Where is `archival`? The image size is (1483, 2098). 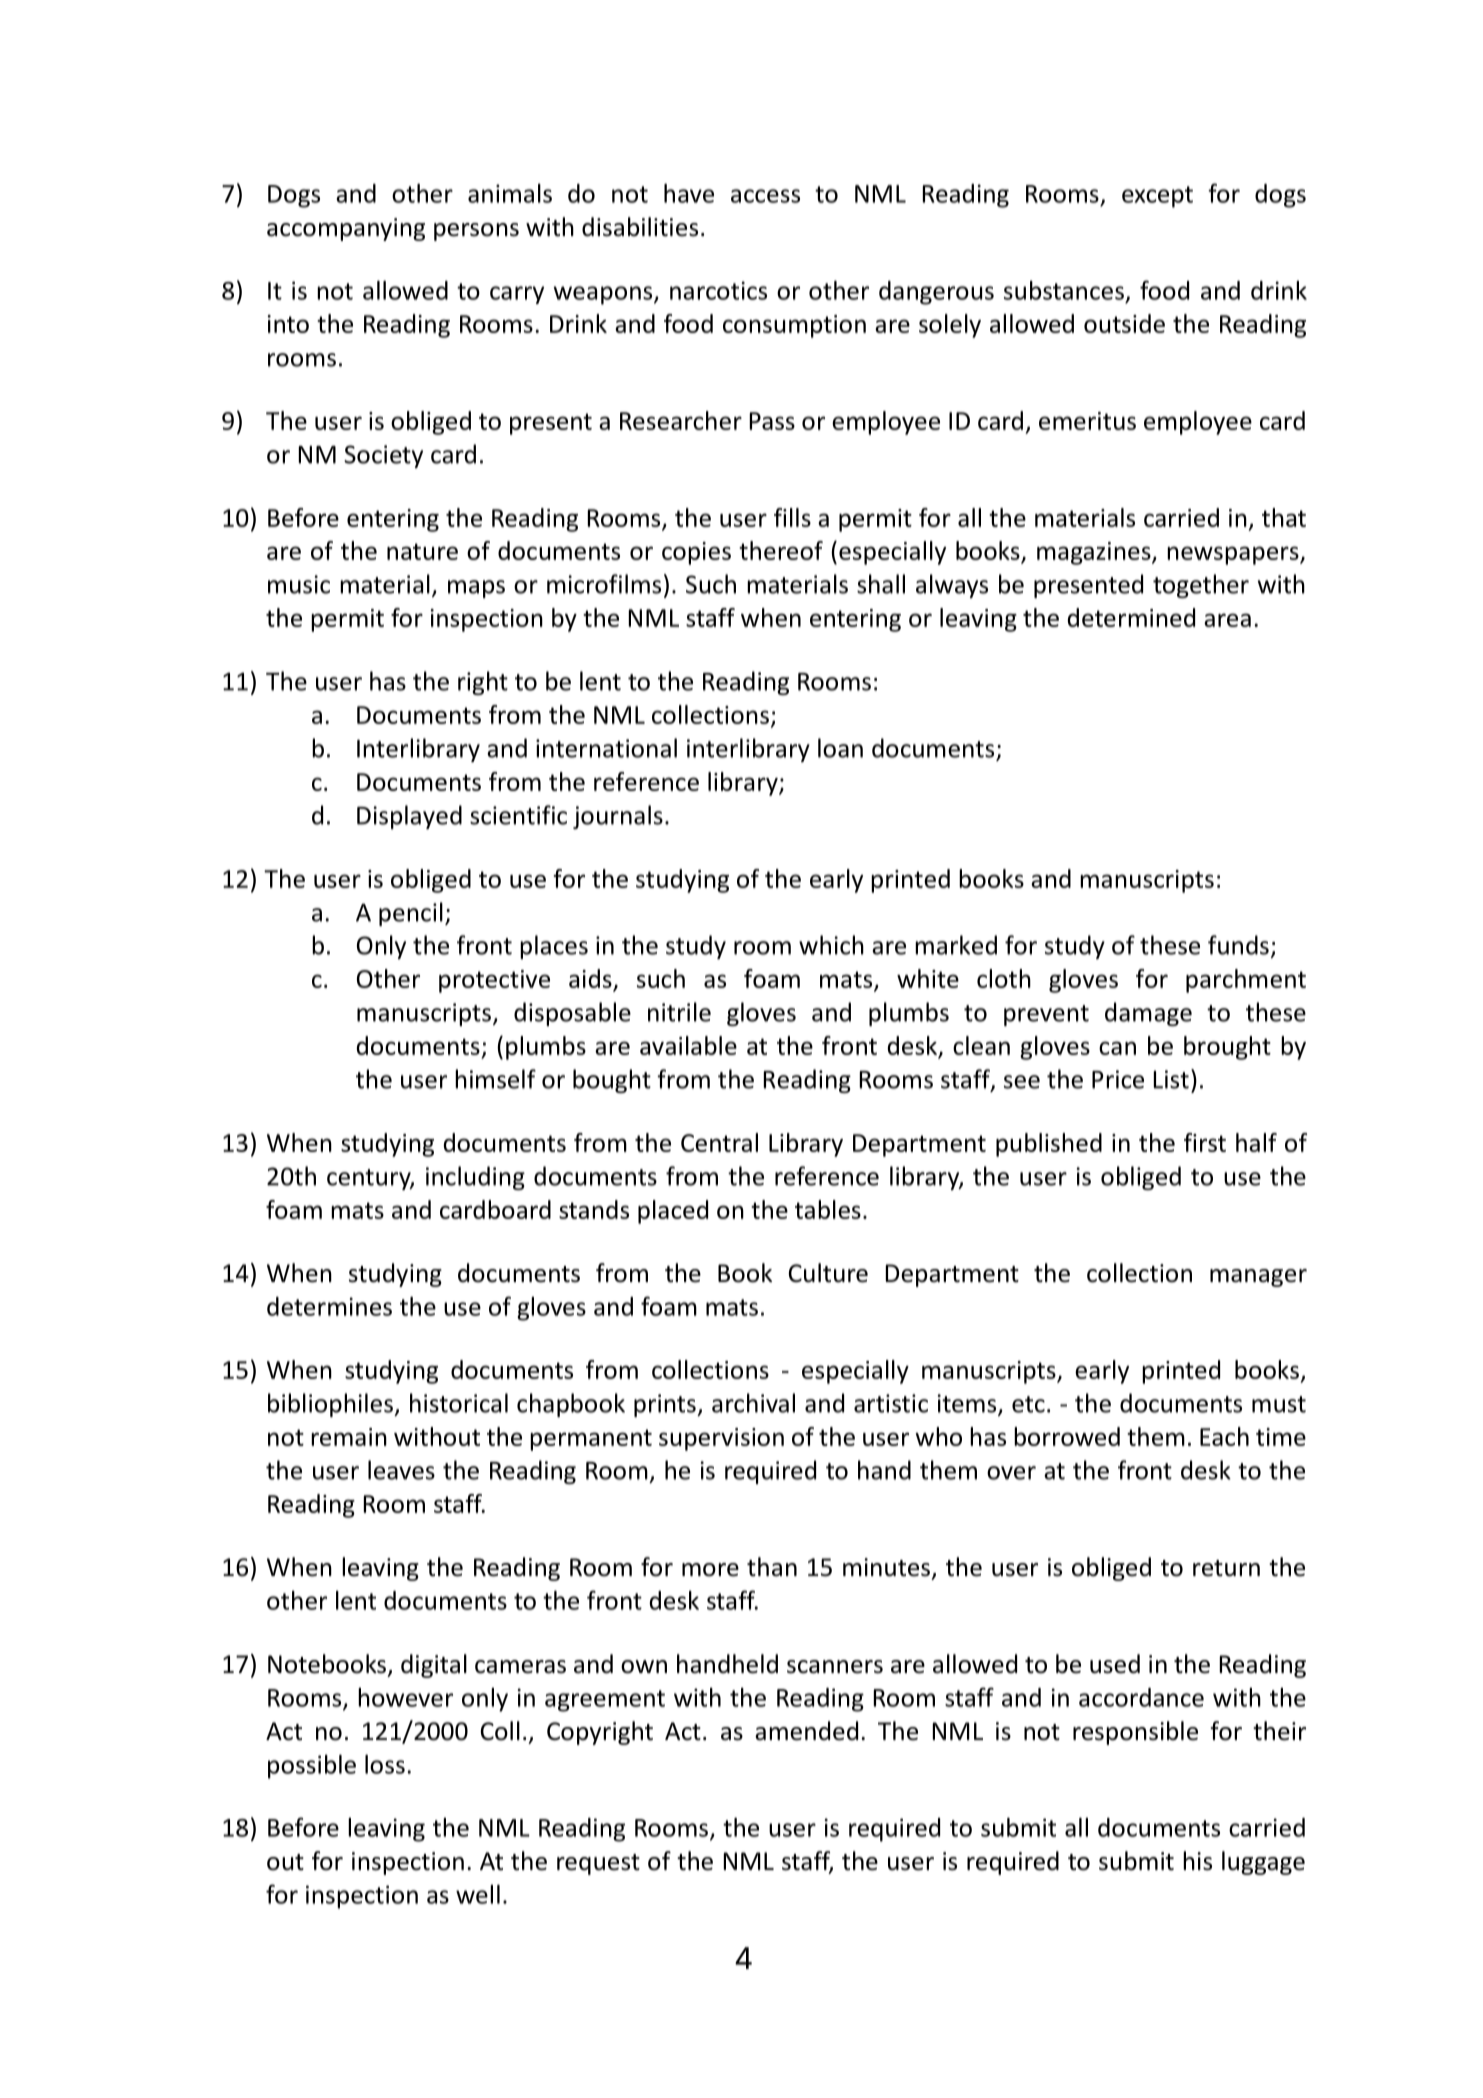
archival is located at coordinates (753, 1403).
